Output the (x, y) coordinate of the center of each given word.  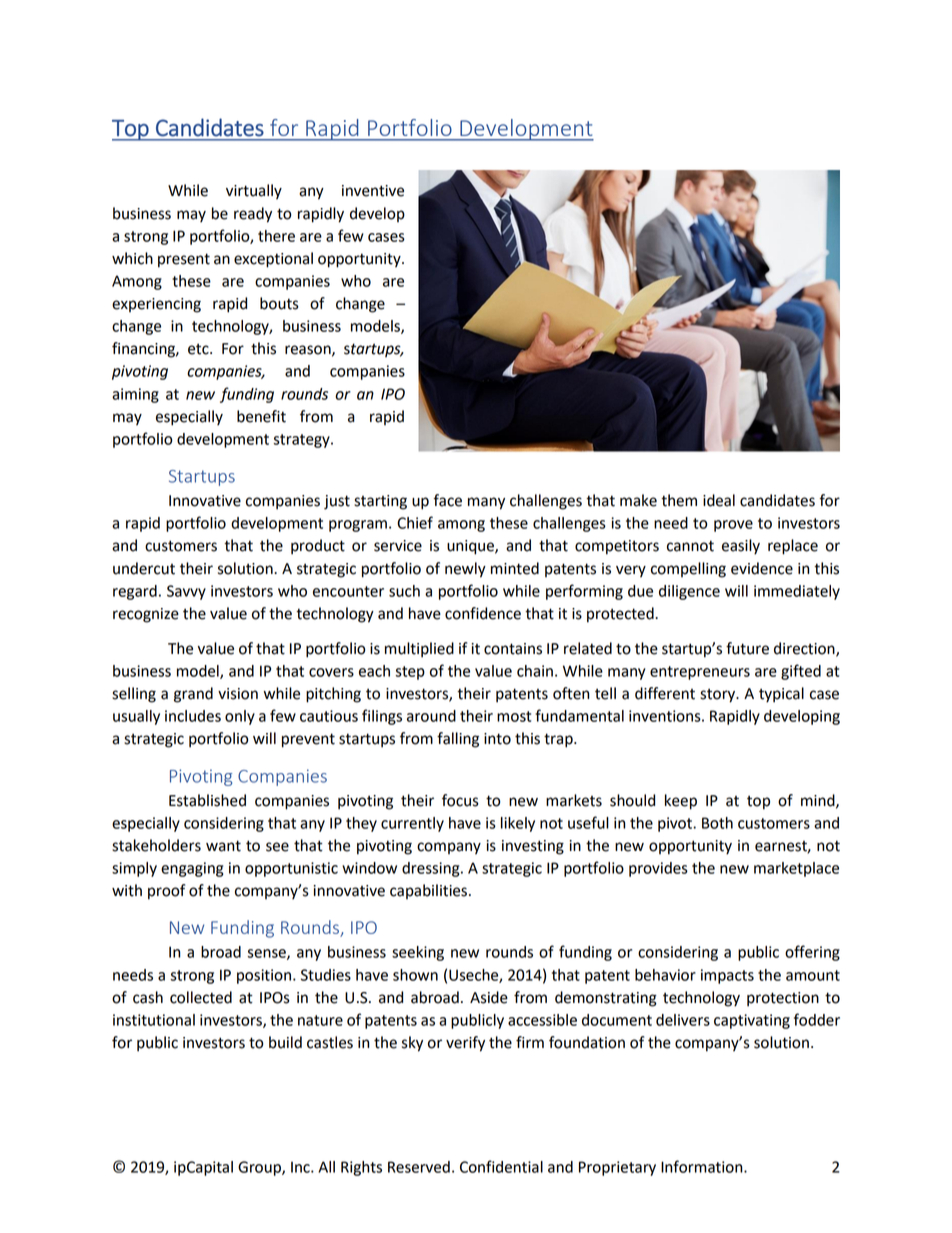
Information (703, 1166)
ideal (719, 500)
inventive (373, 191)
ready (253, 215)
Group (260, 1168)
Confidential (501, 1166)
